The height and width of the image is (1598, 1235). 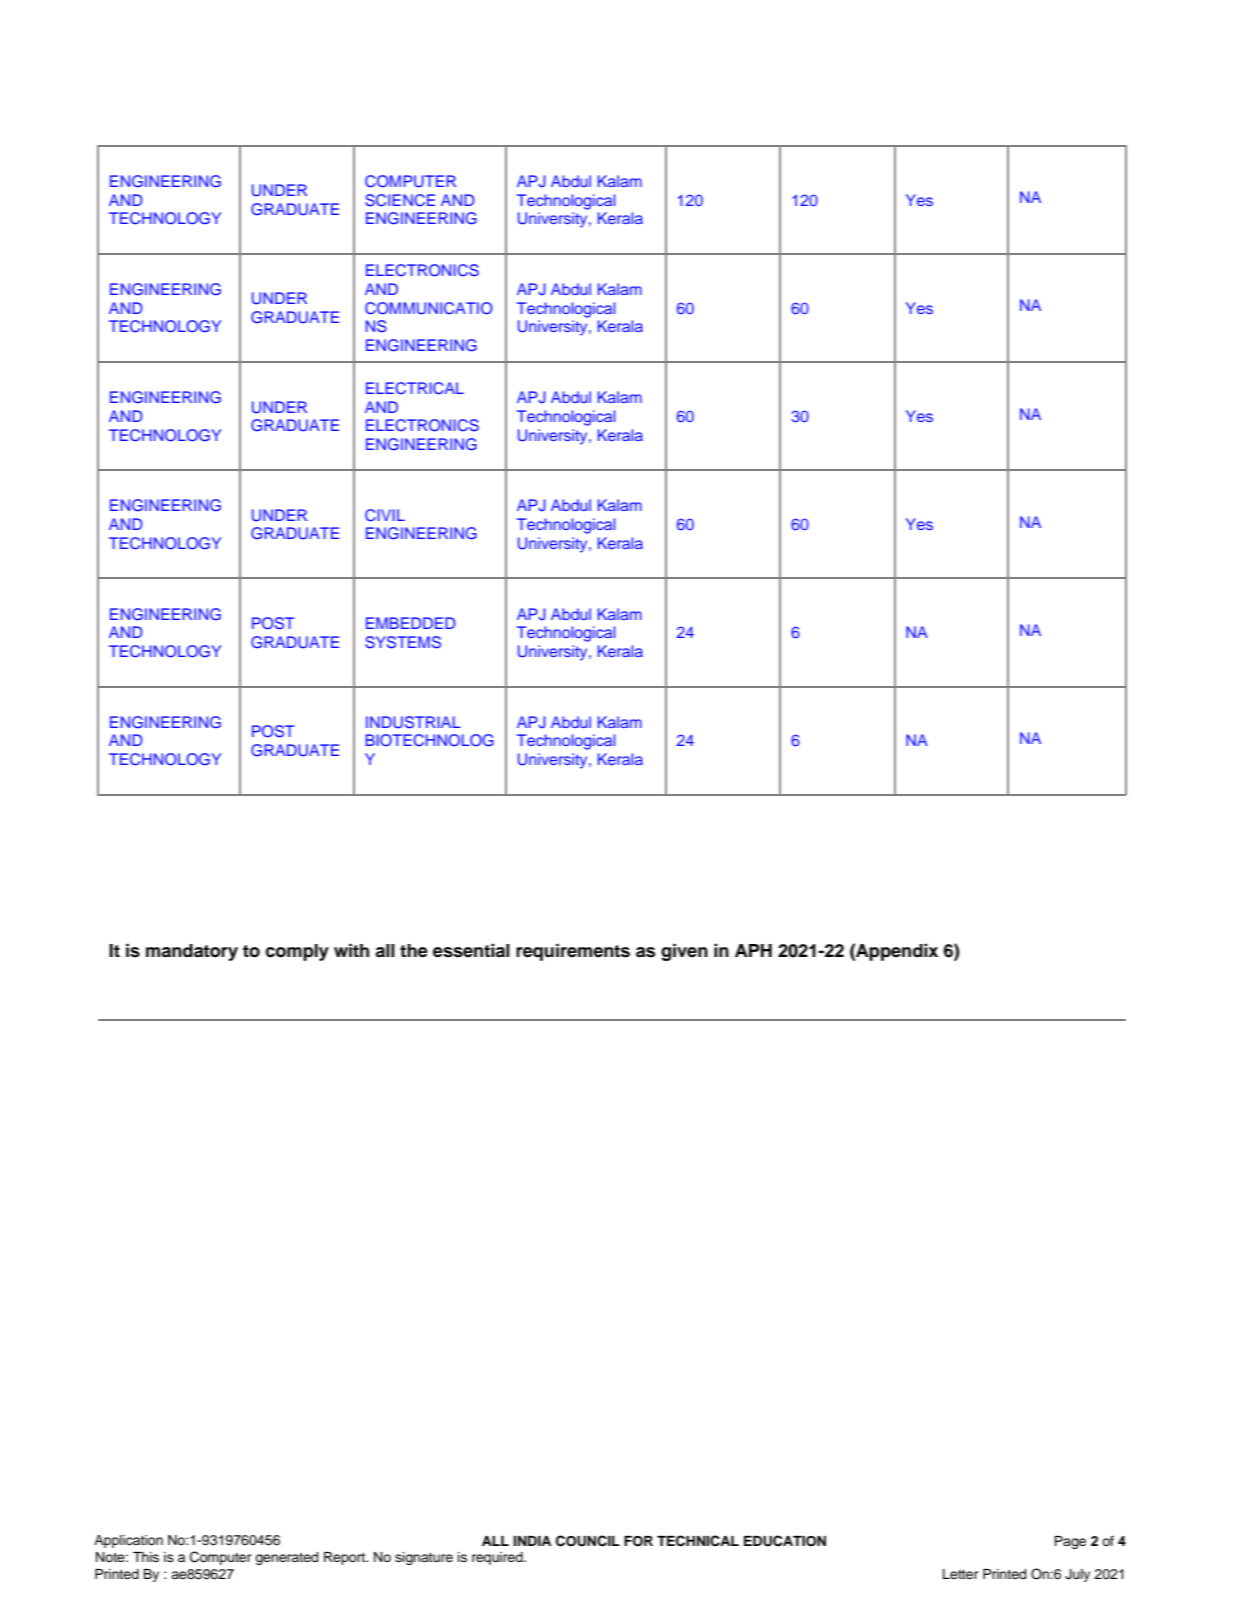 What do you see at coordinates (286, 1558) in the image?
I see `generated` at bounding box center [286, 1558].
